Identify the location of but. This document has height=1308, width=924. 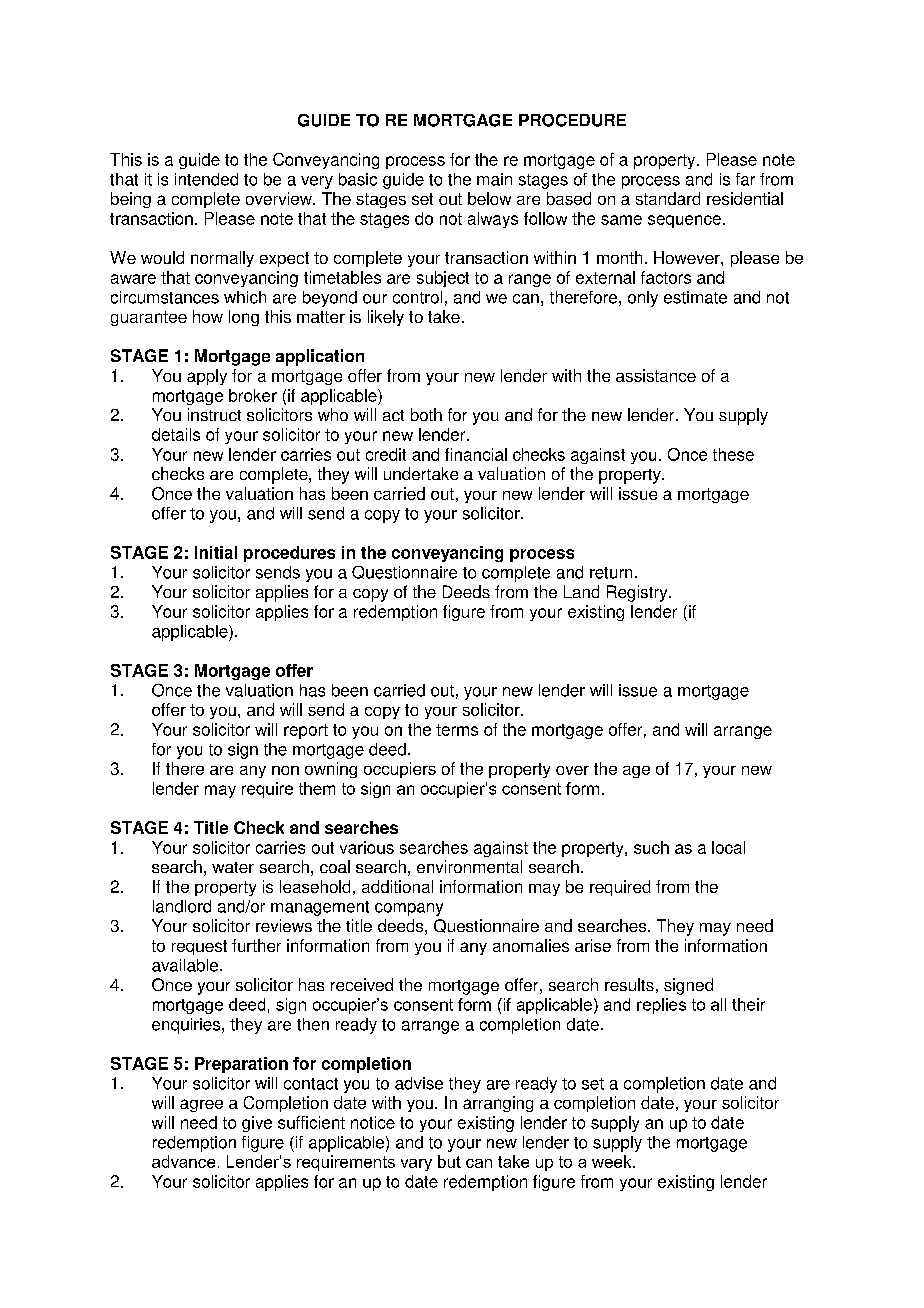
(449, 1161).
